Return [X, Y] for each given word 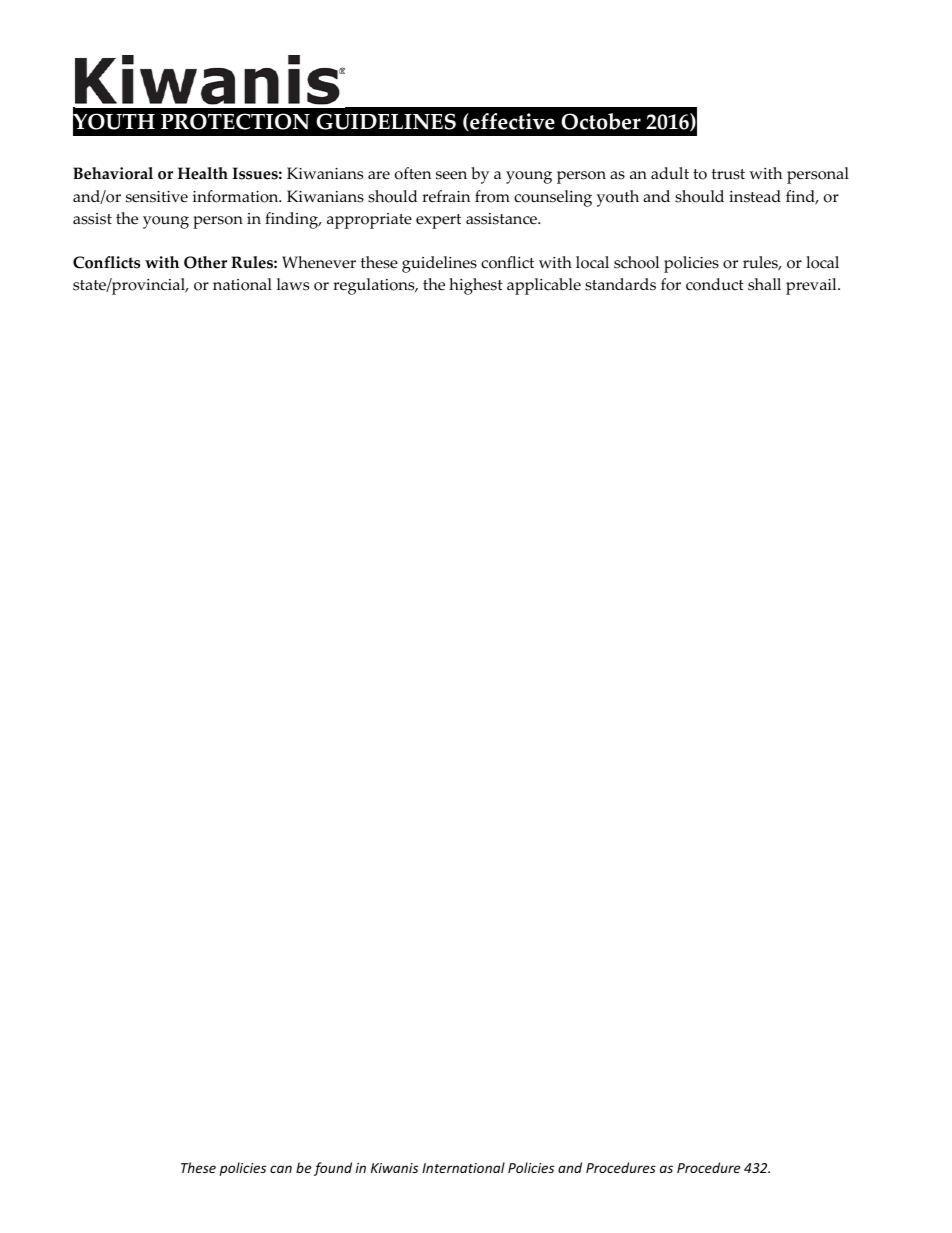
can [281, 1169]
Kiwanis [394, 1168]
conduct [715, 284]
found [333, 1169]
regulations [375, 286]
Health [203, 173]
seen [451, 175]
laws [293, 284]
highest [476, 286]
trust [728, 174]
